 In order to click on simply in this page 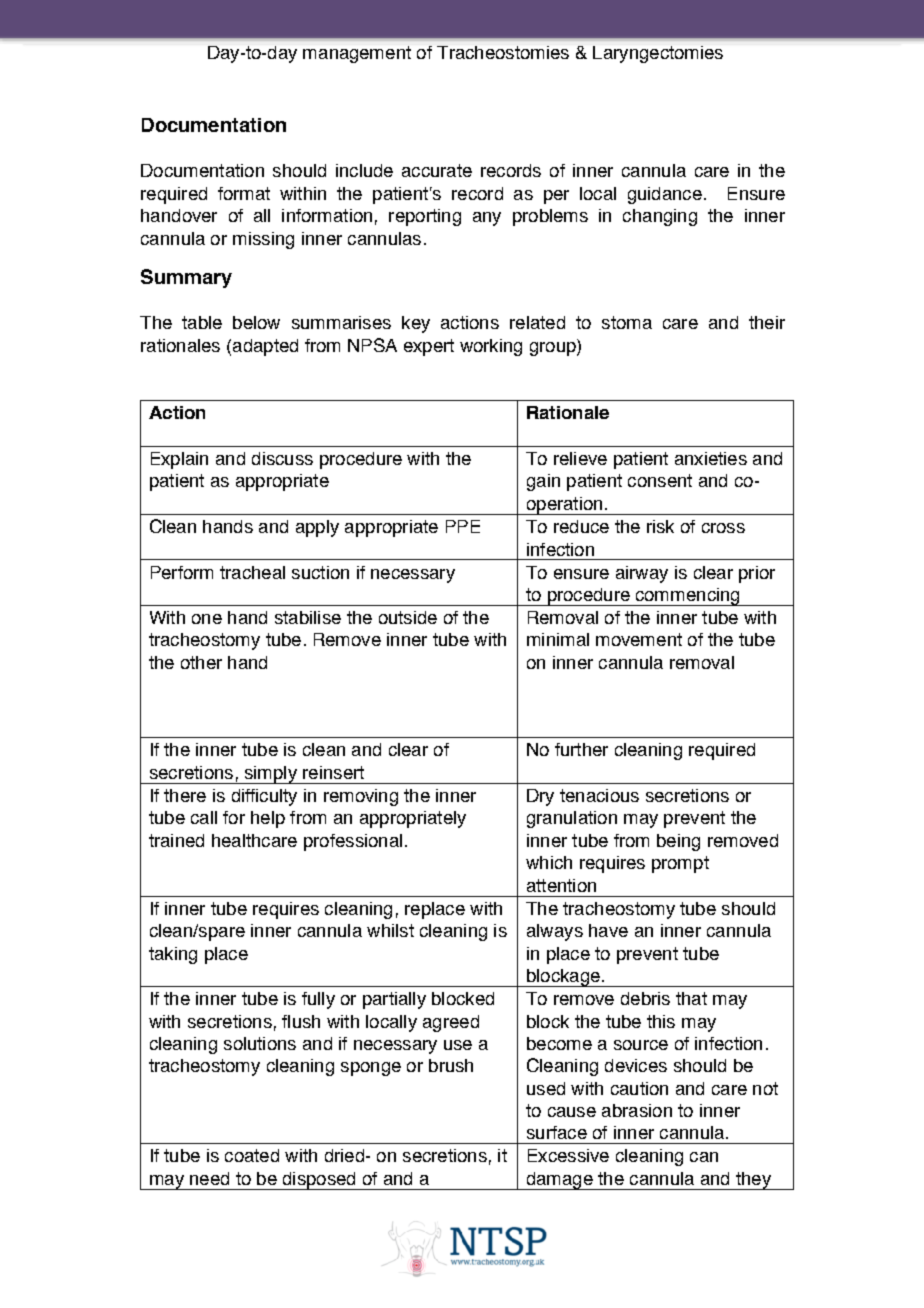, I will do `click(270, 775)`.
